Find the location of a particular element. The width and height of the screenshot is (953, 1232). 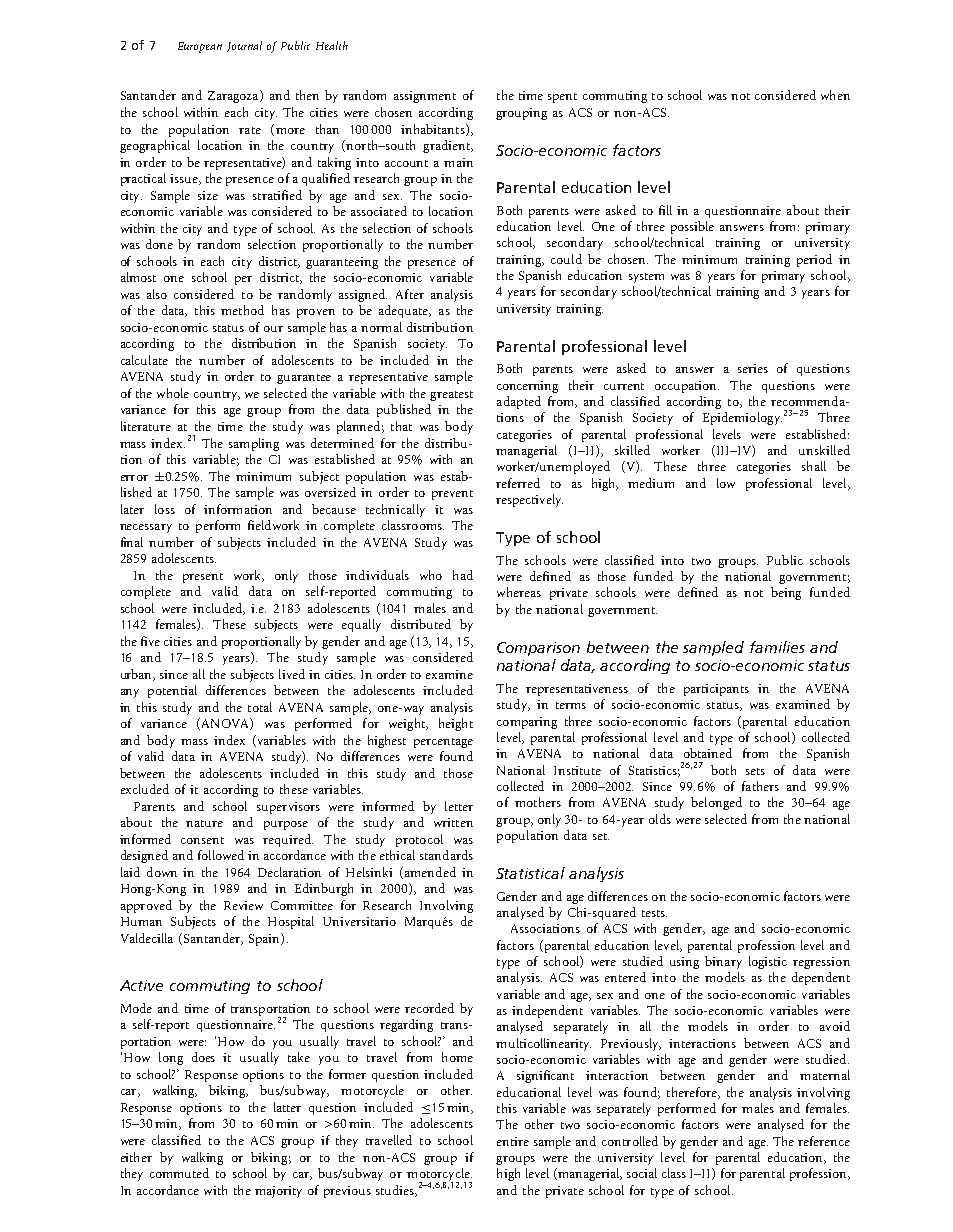

five is located at coordinates (150, 641).
